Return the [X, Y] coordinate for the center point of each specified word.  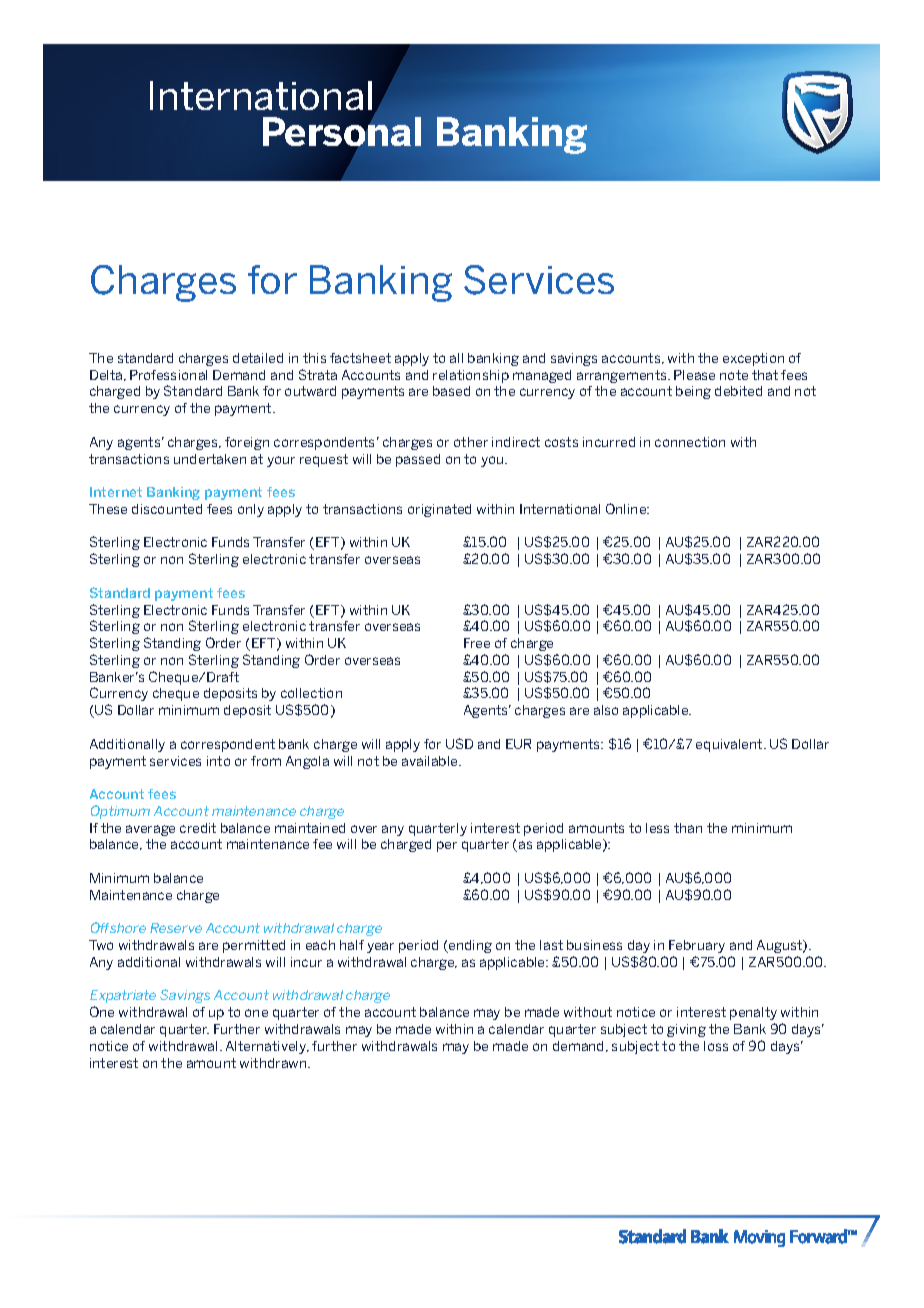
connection [690, 442]
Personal [342, 131]
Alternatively [267, 1047]
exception [753, 359]
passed [418, 460]
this [314, 358]
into [218, 761]
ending [469, 946]
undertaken [210, 459]
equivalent [730, 745]
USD [459, 743]
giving [686, 1030]
